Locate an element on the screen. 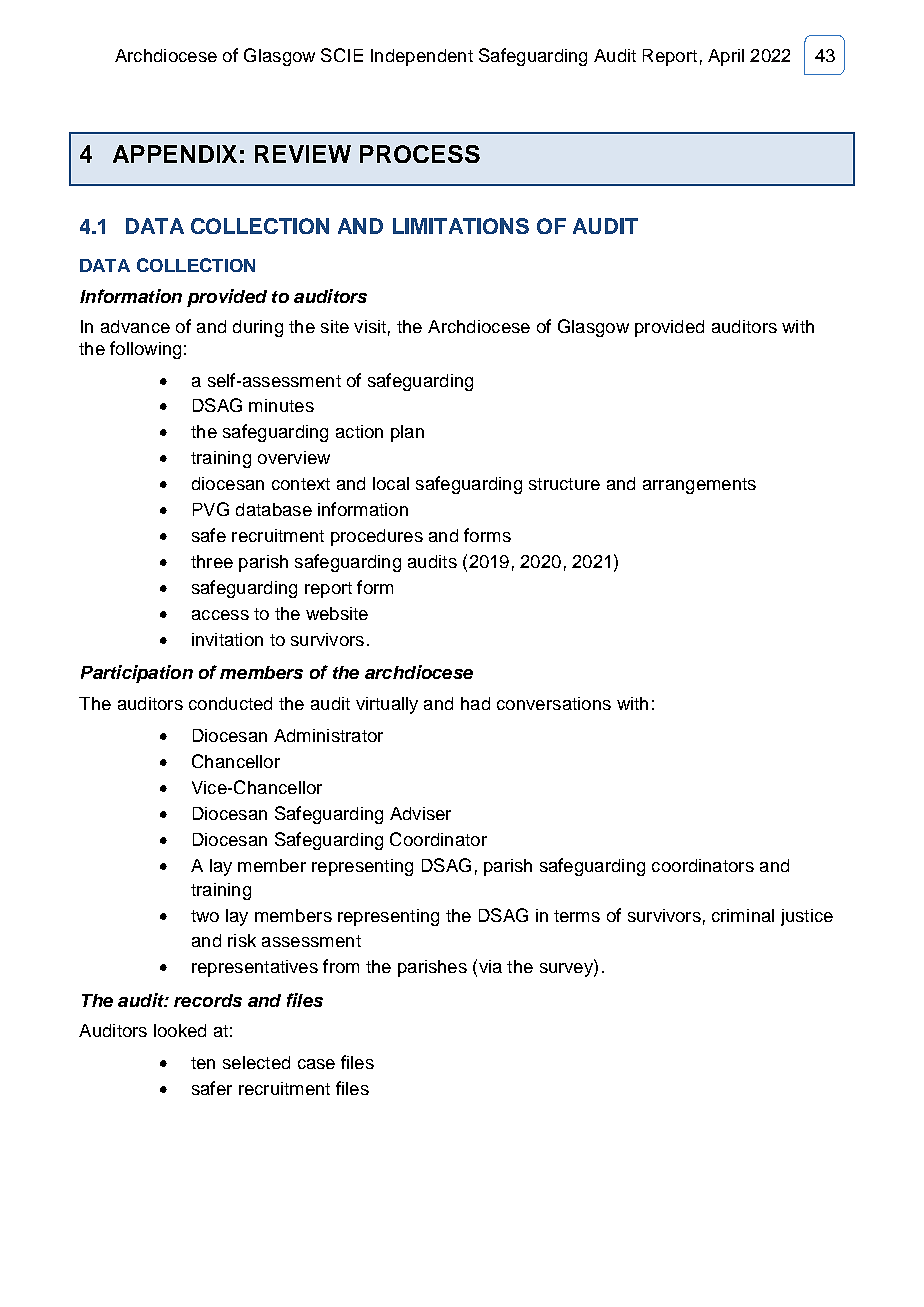 Image resolution: width=924 pixels, height=1307 pixels. looked is located at coordinates (180, 1030).
